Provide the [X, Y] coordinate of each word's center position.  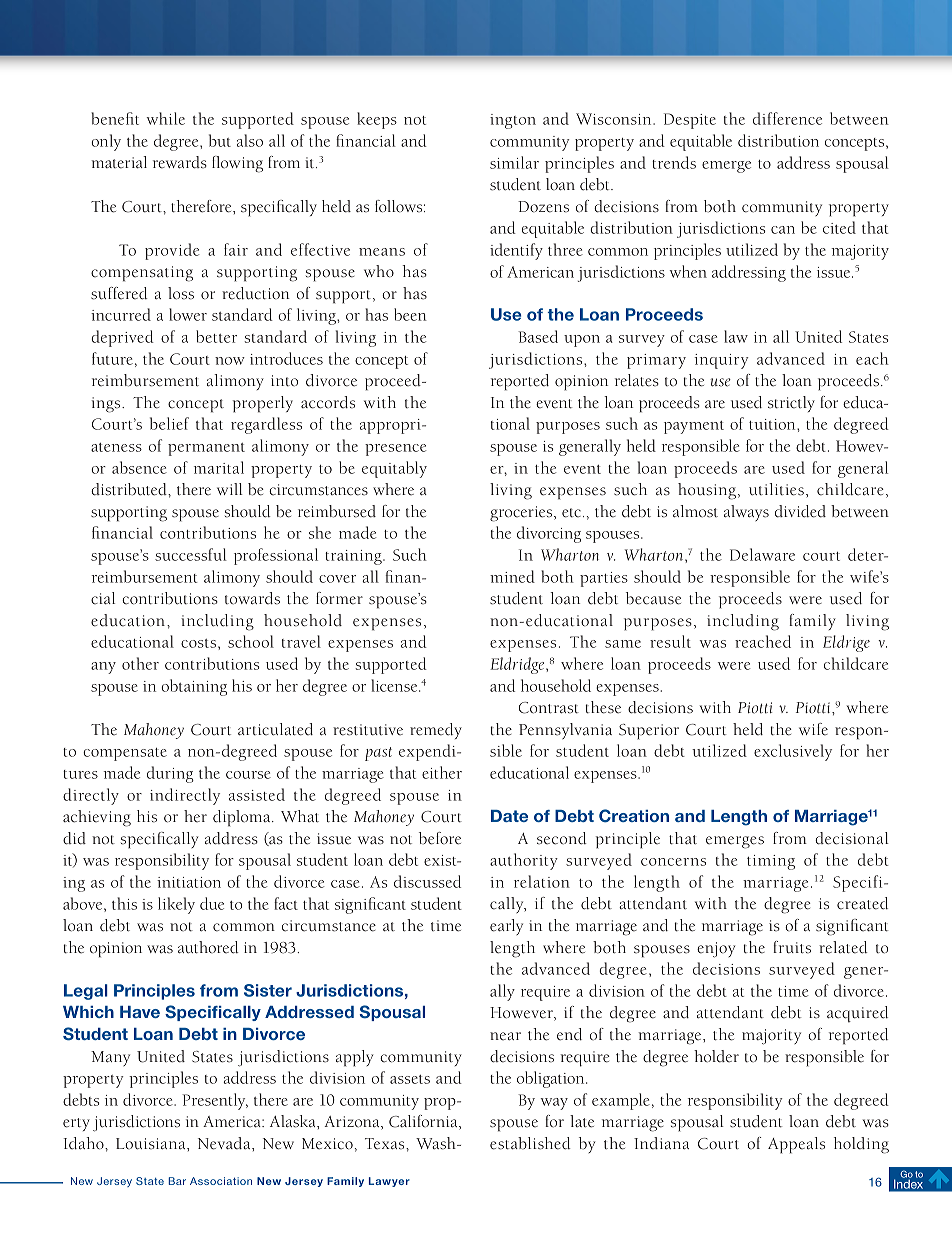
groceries [522, 514]
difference [787, 118]
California [424, 1122]
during [170, 774]
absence [139, 467]
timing [771, 862]
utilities [776, 489]
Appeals [796, 1145]
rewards [180, 162]
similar [514, 162]
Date [509, 816]
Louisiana [152, 1144]
